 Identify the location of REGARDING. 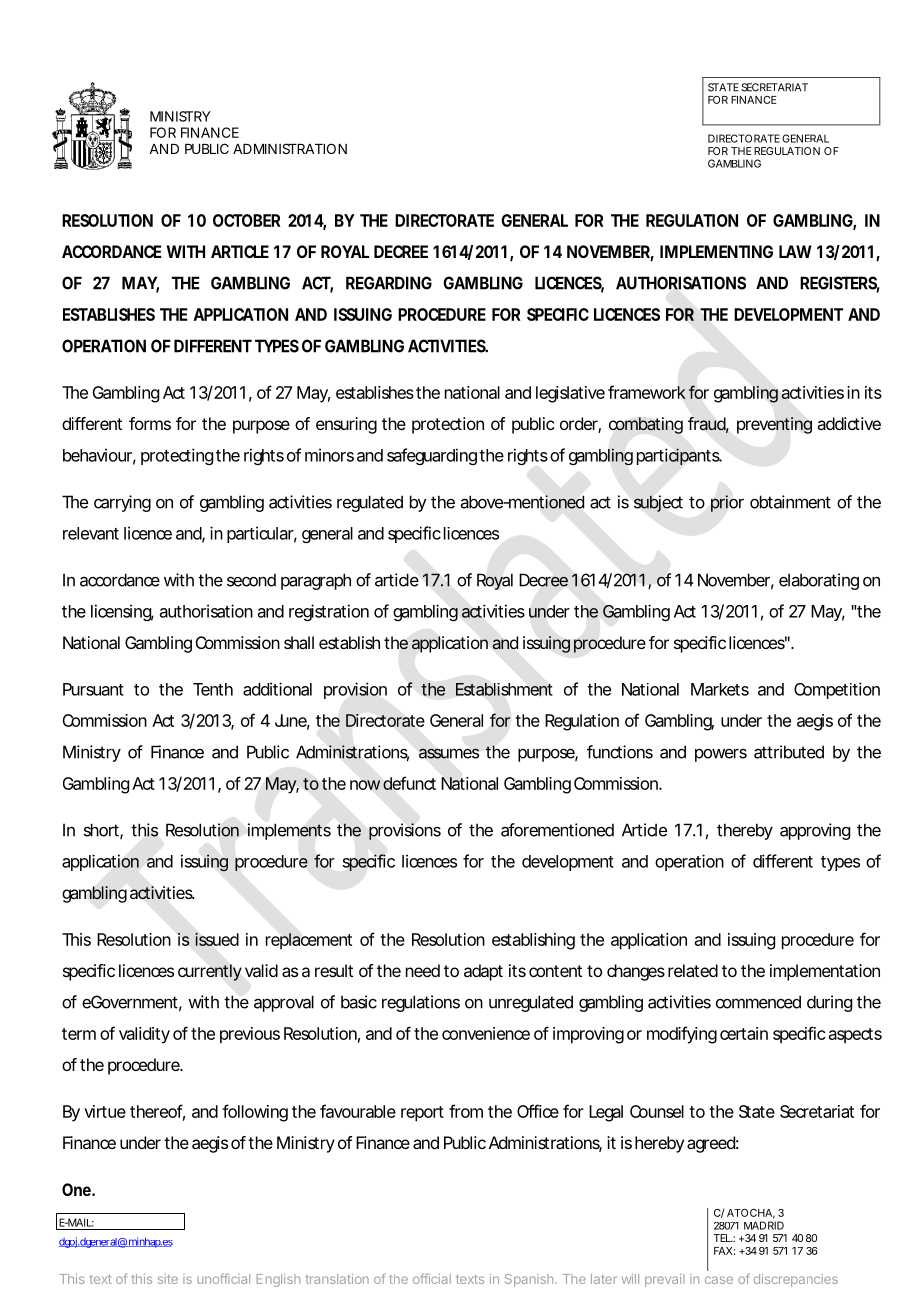
(389, 283).
